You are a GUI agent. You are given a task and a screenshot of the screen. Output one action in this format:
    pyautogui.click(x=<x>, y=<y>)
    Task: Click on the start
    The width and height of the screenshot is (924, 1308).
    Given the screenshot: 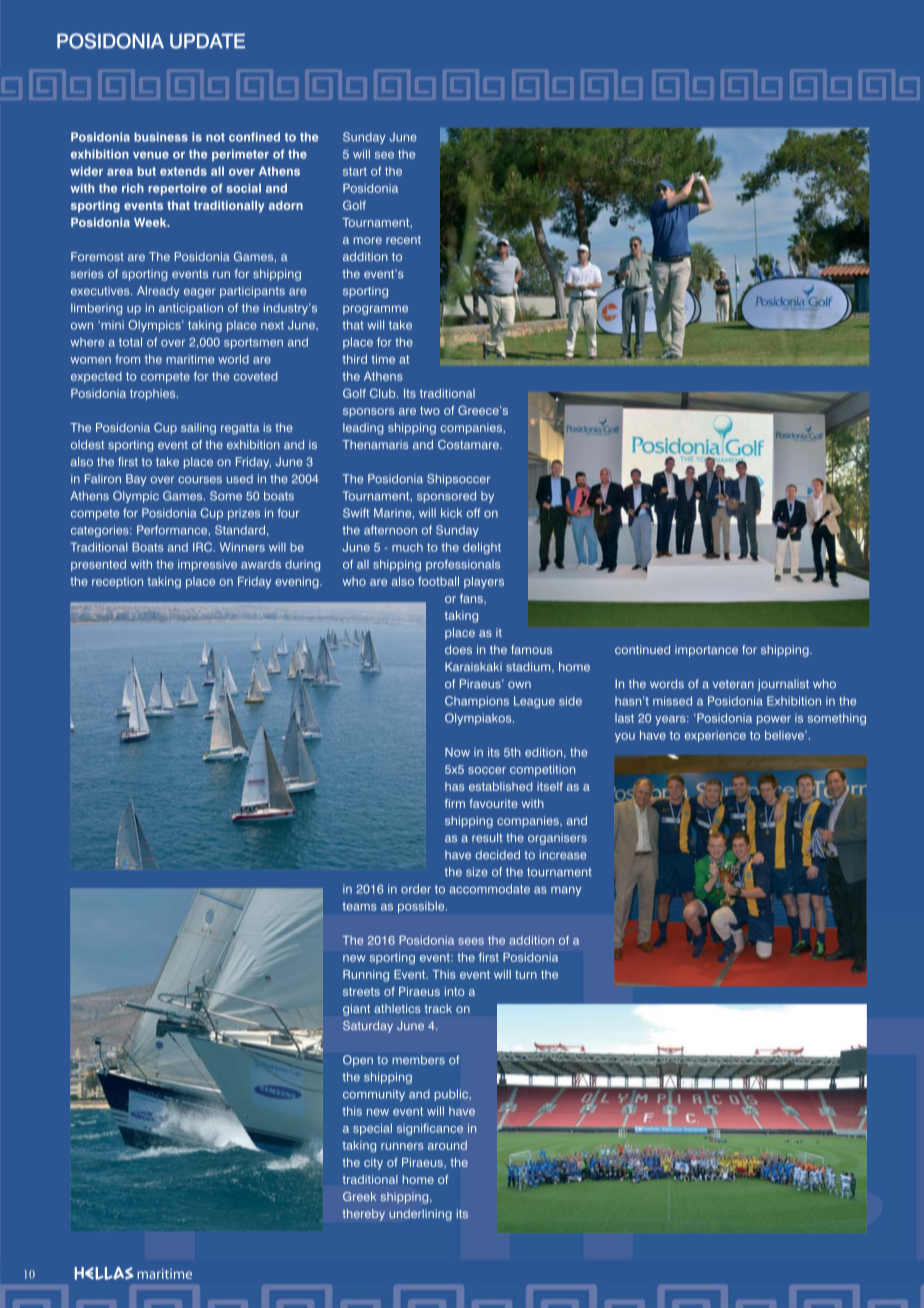 What is the action you would take?
    pyautogui.click(x=355, y=171)
